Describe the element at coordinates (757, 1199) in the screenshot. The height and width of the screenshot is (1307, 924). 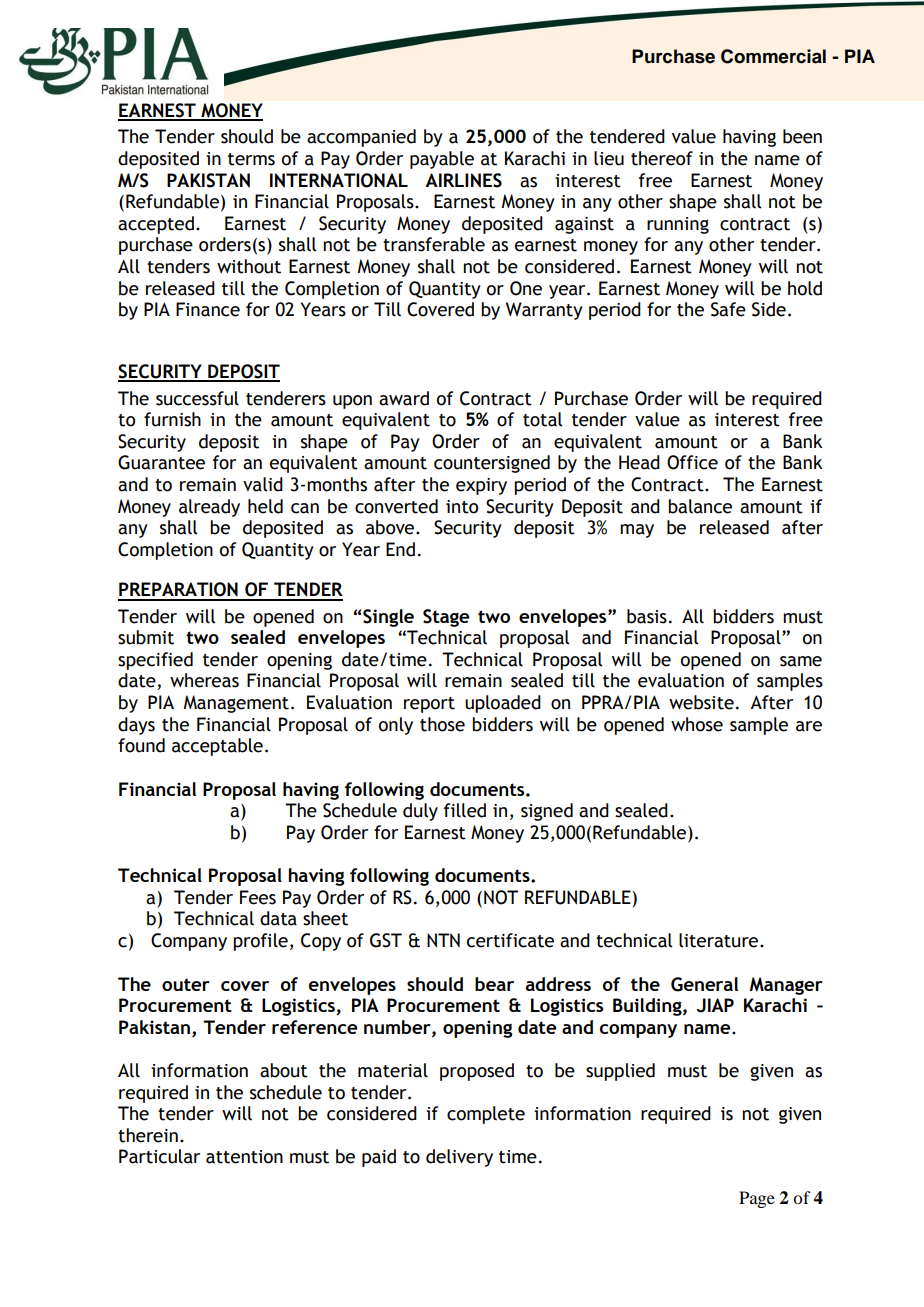
I see `Page` at that location.
